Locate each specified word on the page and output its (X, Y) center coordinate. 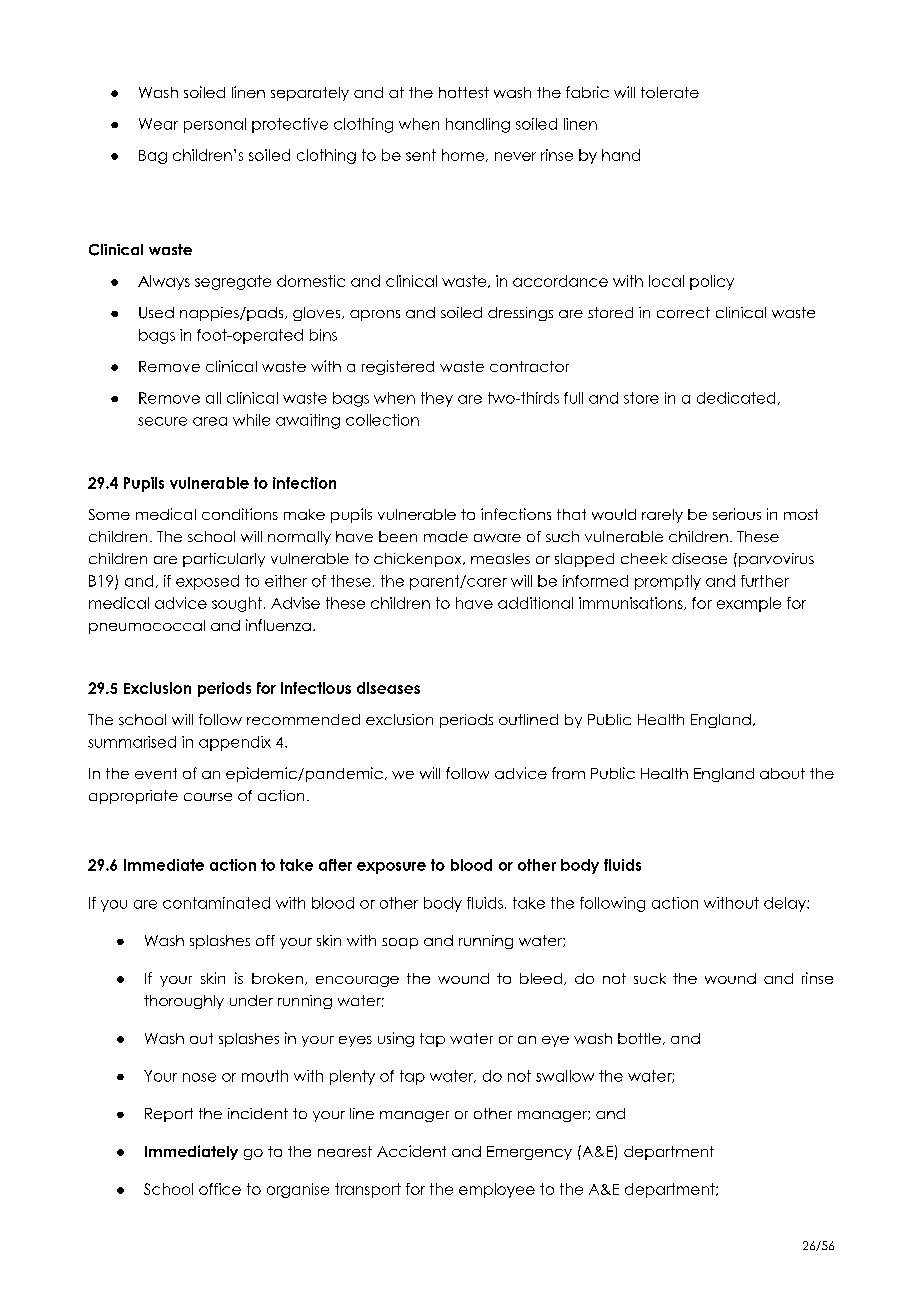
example (749, 604)
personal (215, 125)
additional (535, 603)
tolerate (670, 92)
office (220, 1189)
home (464, 155)
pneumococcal (147, 627)
